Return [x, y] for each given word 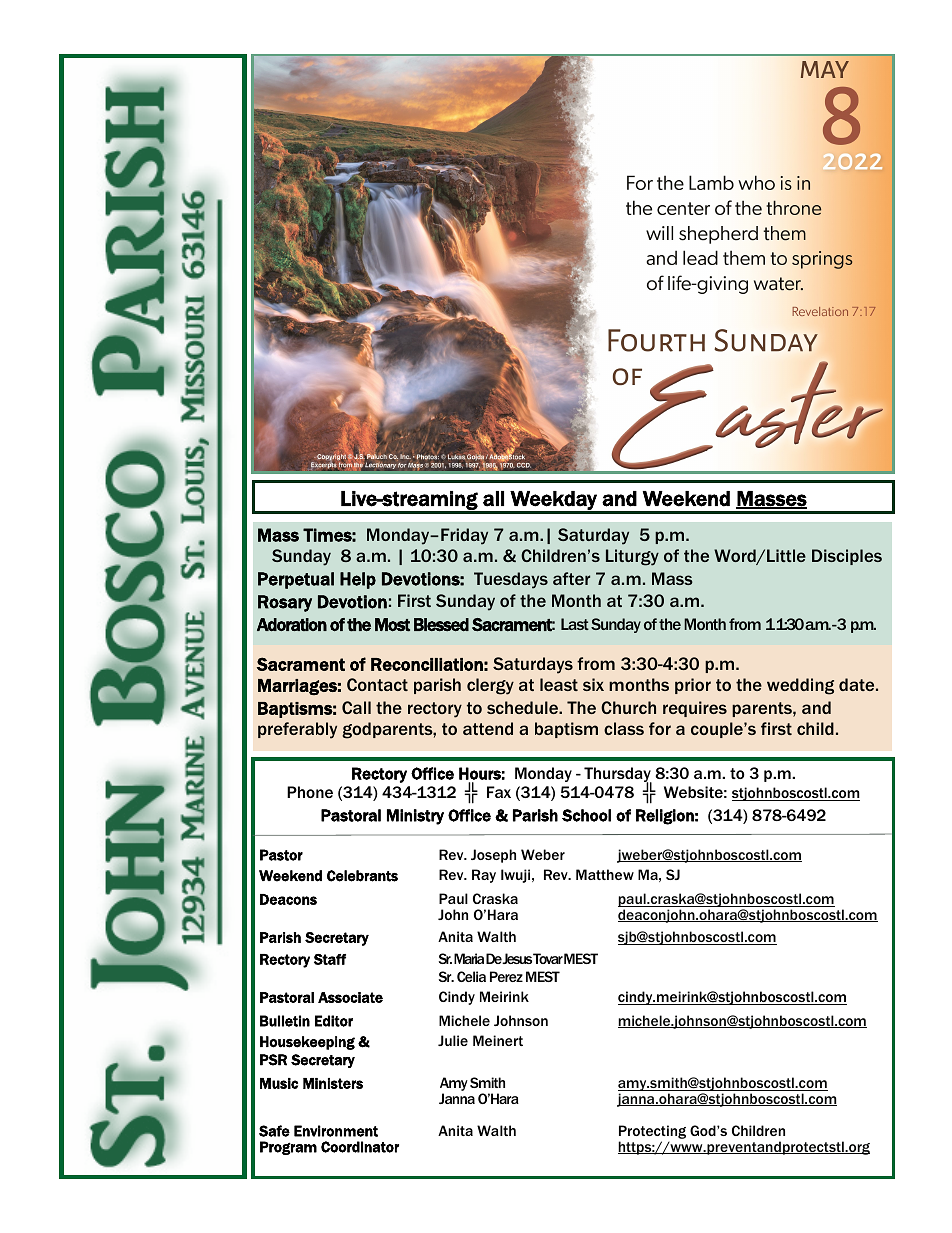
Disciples [847, 557]
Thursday [618, 776]
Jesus [517, 958]
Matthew [605, 874]
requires [695, 709]
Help [358, 580]
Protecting [652, 1132]
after [571, 578]
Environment [336, 1131]
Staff [330, 959]
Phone [310, 792]
